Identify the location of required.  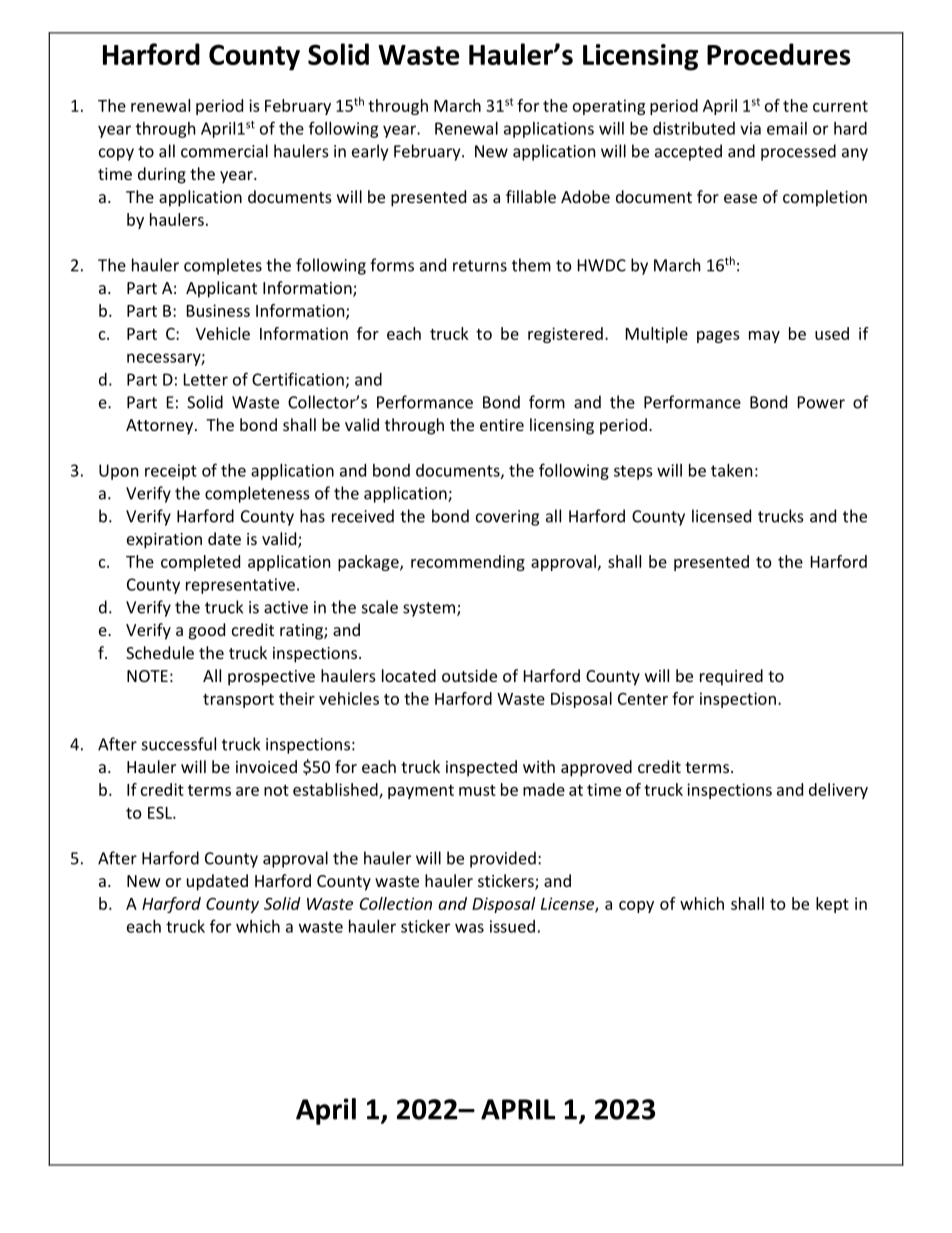
(731, 677).
